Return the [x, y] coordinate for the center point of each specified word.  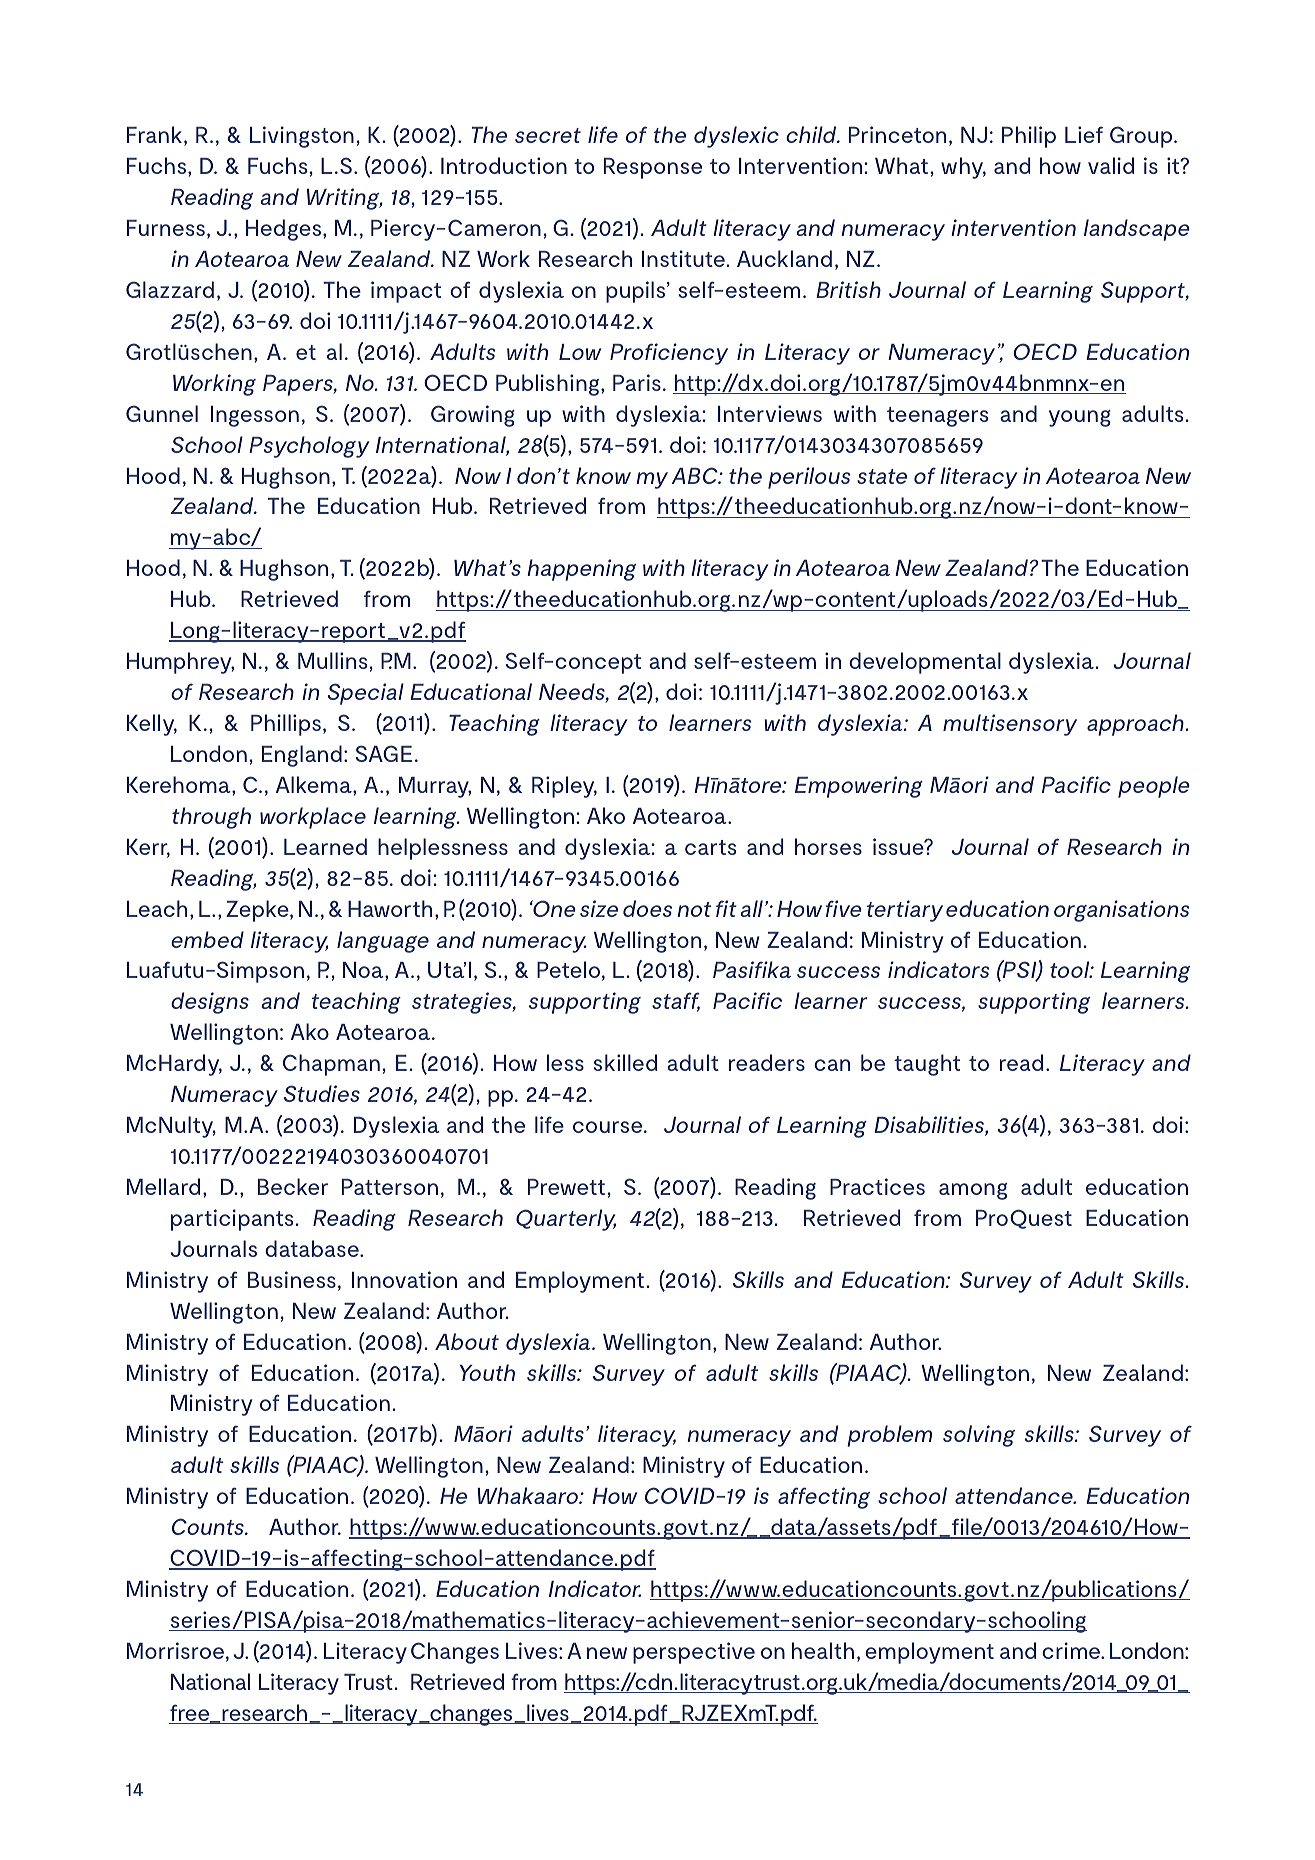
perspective [694, 1653]
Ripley [564, 787]
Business [292, 1279]
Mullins [332, 660]
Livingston [302, 137]
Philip [1029, 137]
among [973, 1191]
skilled [625, 1062]
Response [653, 168]
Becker [293, 1186]
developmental [925, 663]
